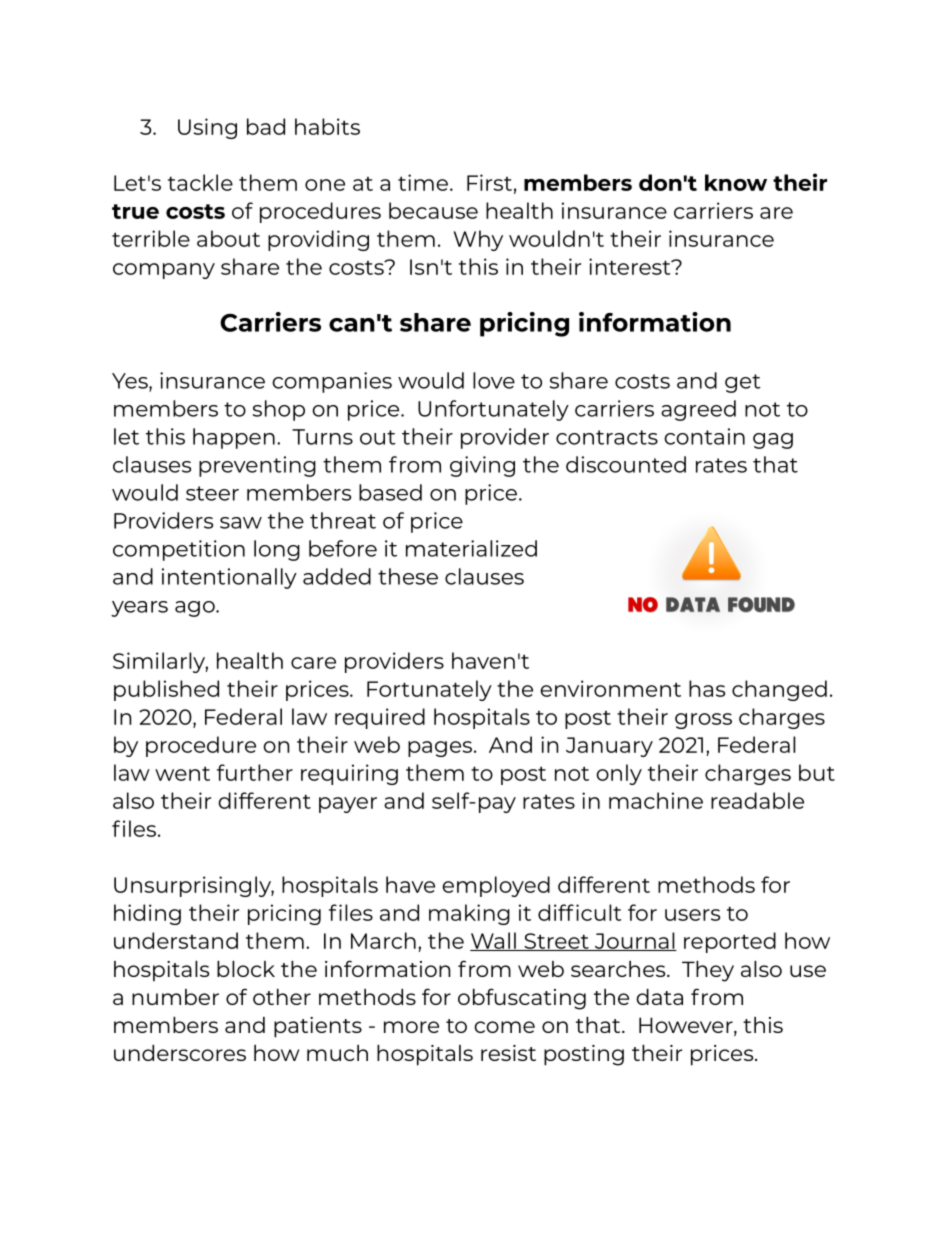  I want to click on intentionally, so click(229, 578).
